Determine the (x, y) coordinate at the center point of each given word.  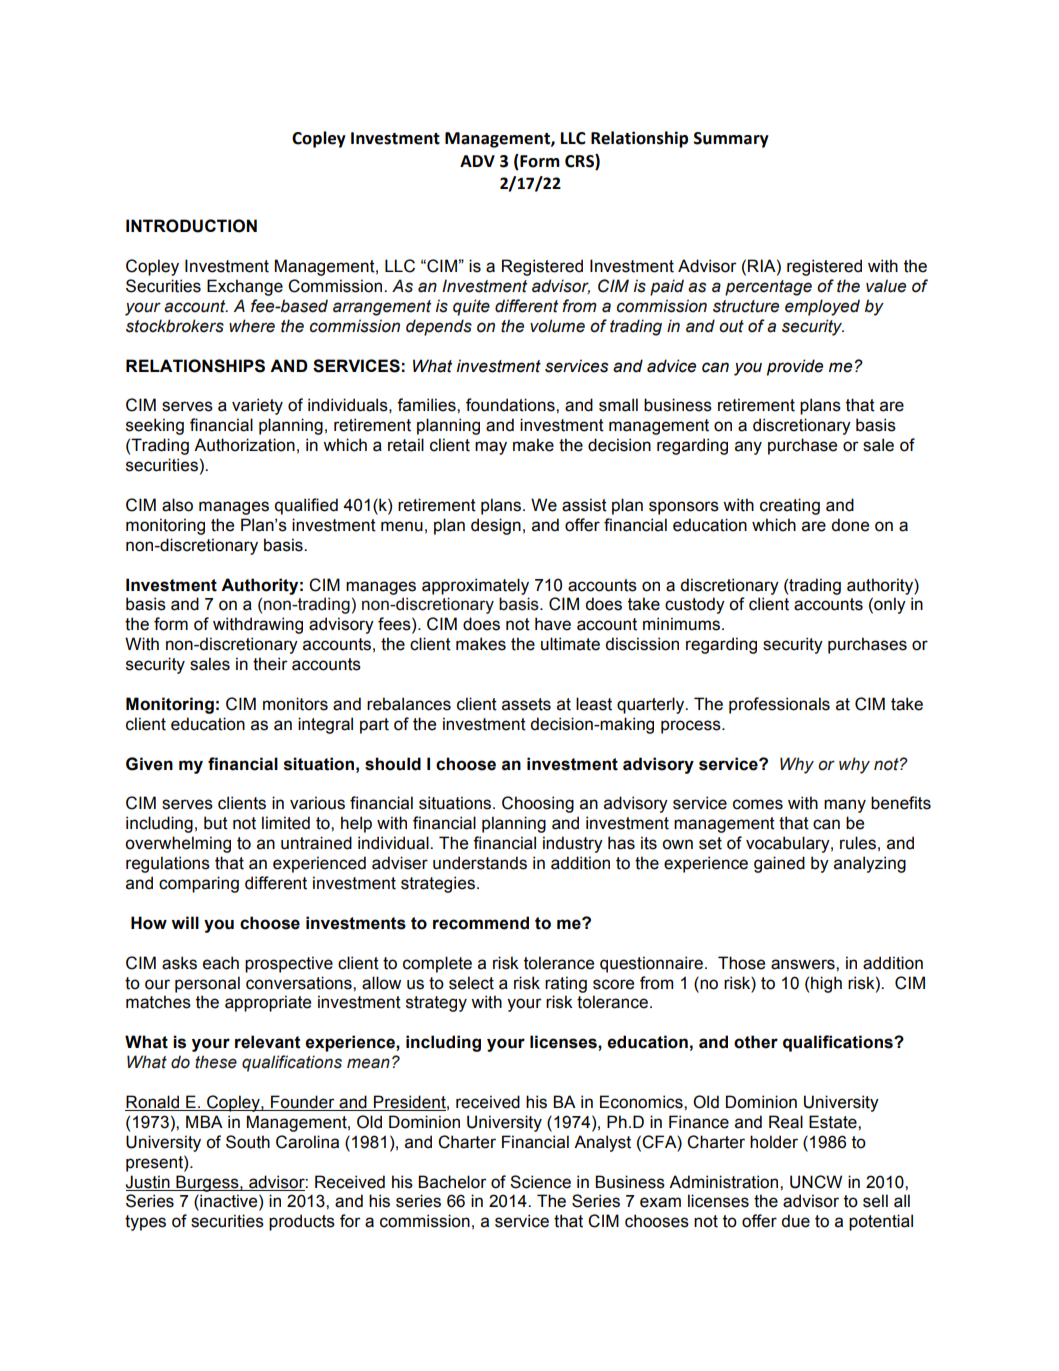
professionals (779, 705)
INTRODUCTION (191, 226)
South (248, 1142)
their (270, 664)
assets (526, 704)
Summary (731, 140)
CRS (580, 161)
